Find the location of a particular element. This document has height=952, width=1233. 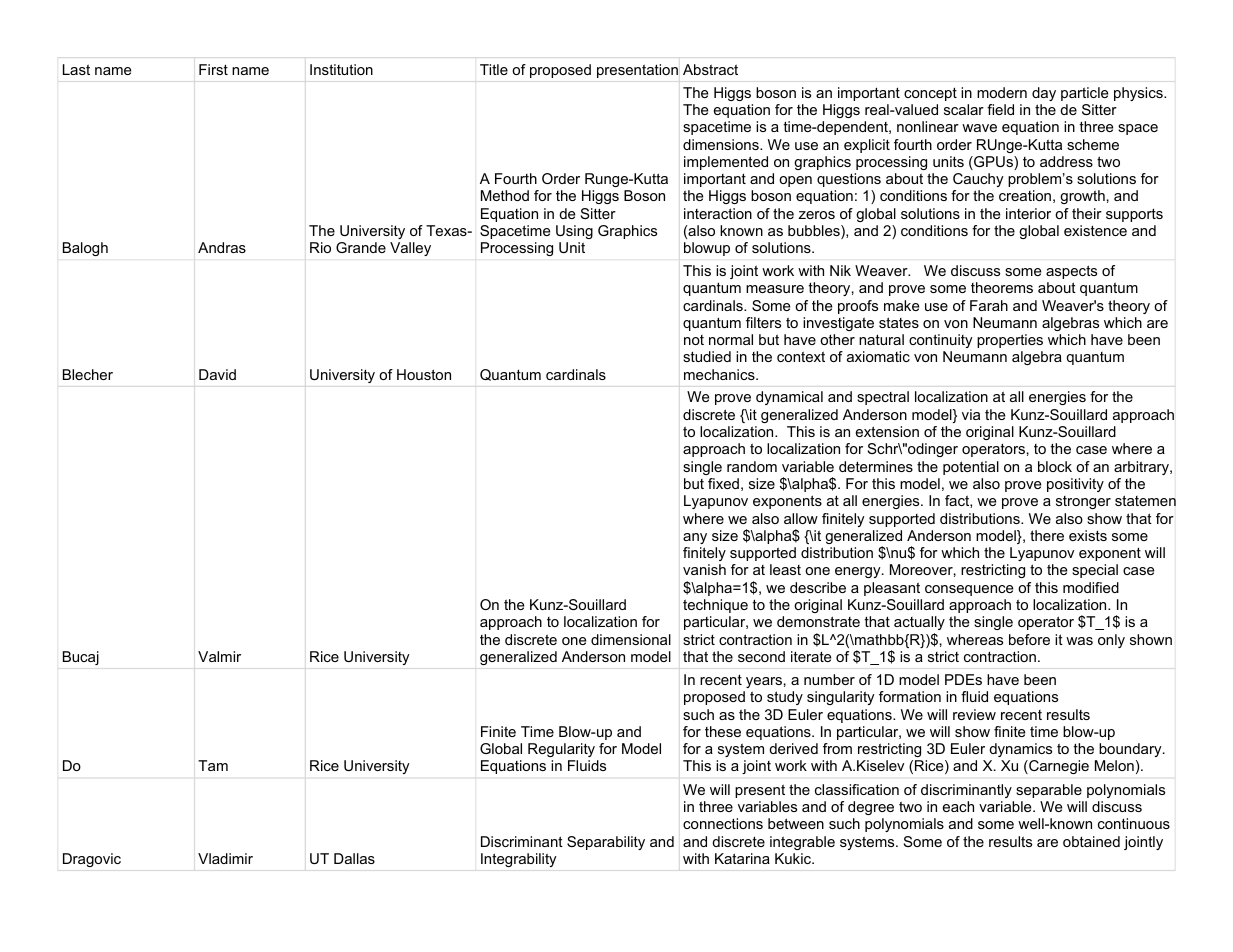

Abstract is located at coordinates (710, 69).
